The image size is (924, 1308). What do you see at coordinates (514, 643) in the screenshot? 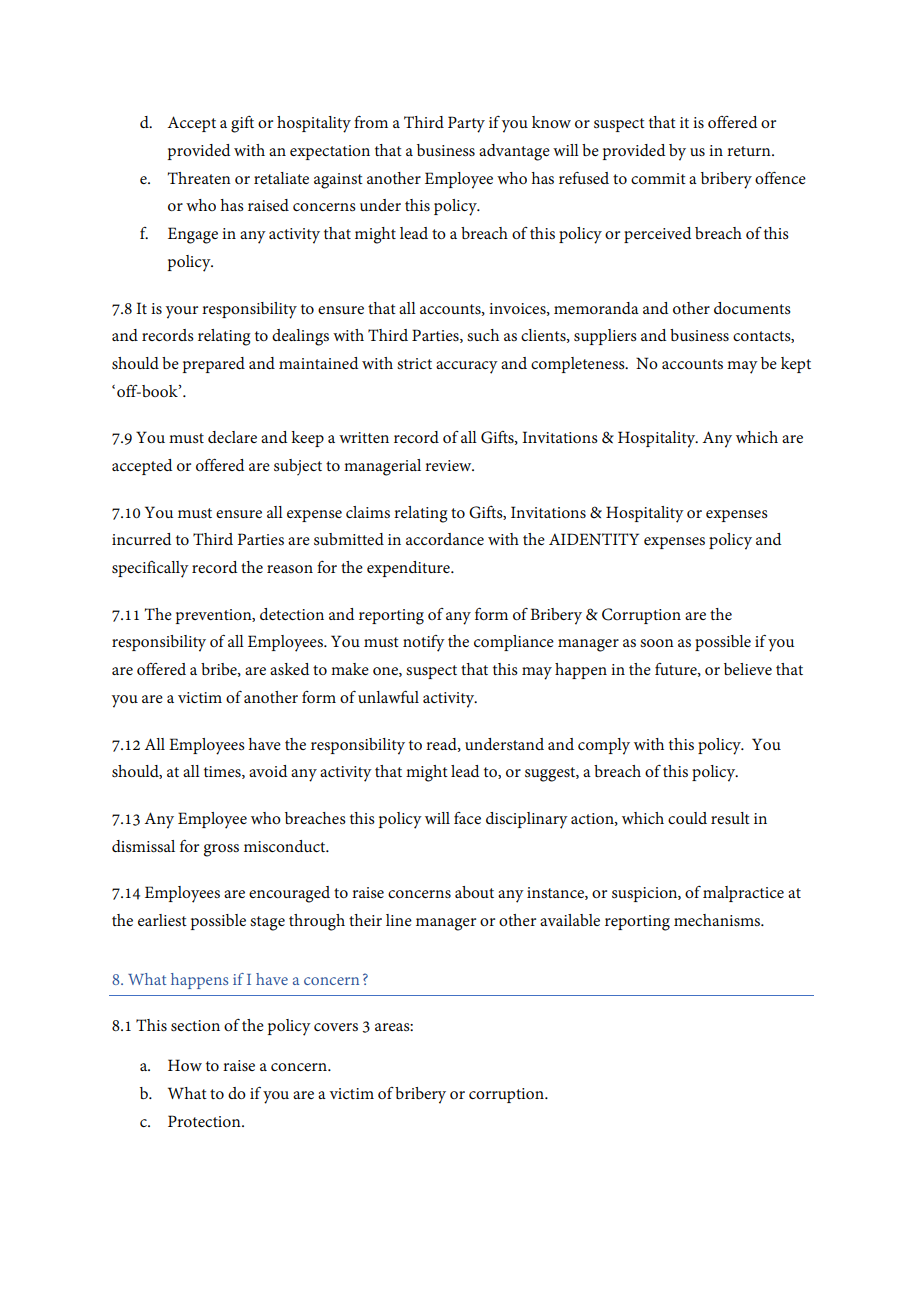
I see `compliance` at bounding box center [514, 643].
